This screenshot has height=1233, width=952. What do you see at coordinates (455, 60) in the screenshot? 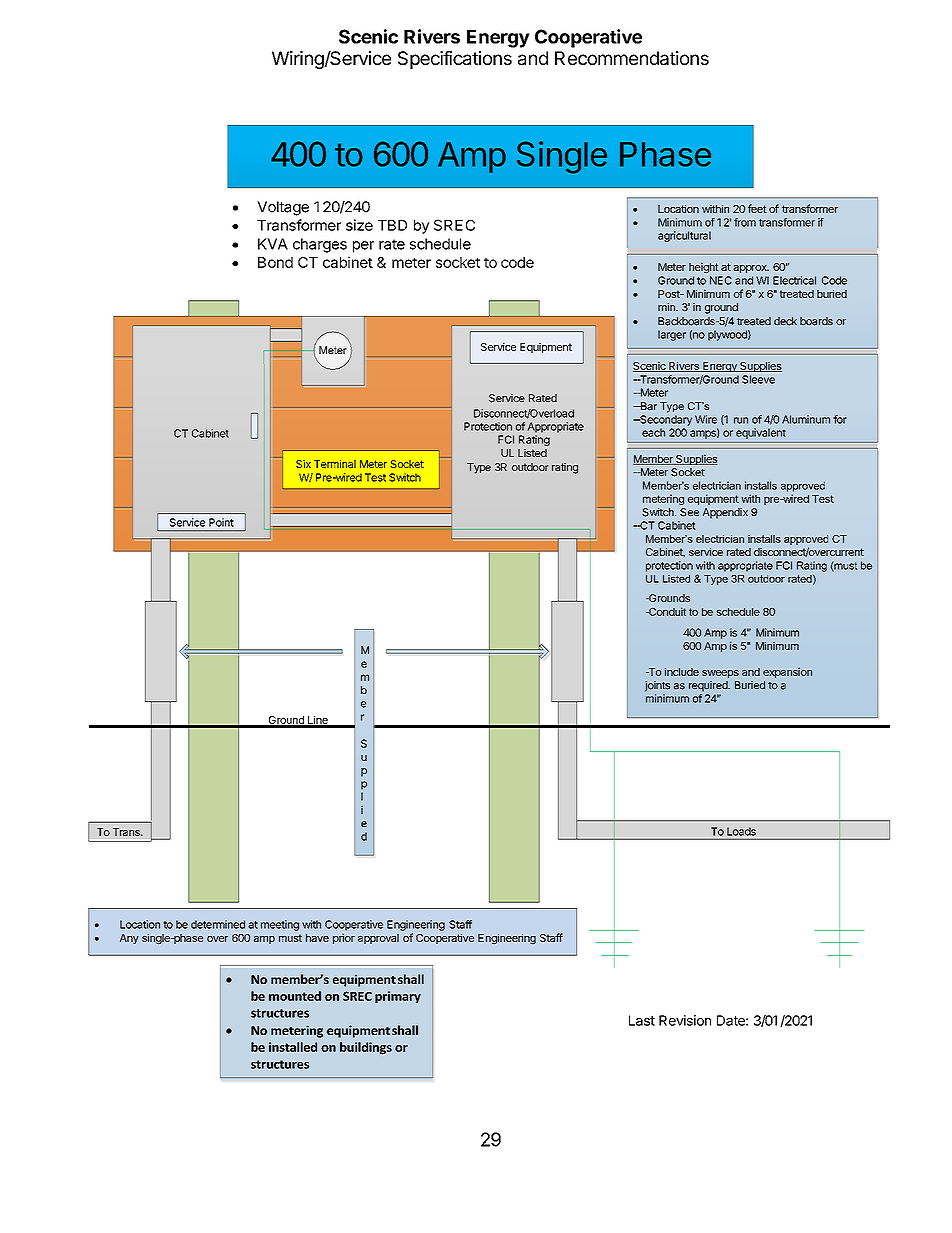
I see `Specifications` at bounding box center [455, 60].
